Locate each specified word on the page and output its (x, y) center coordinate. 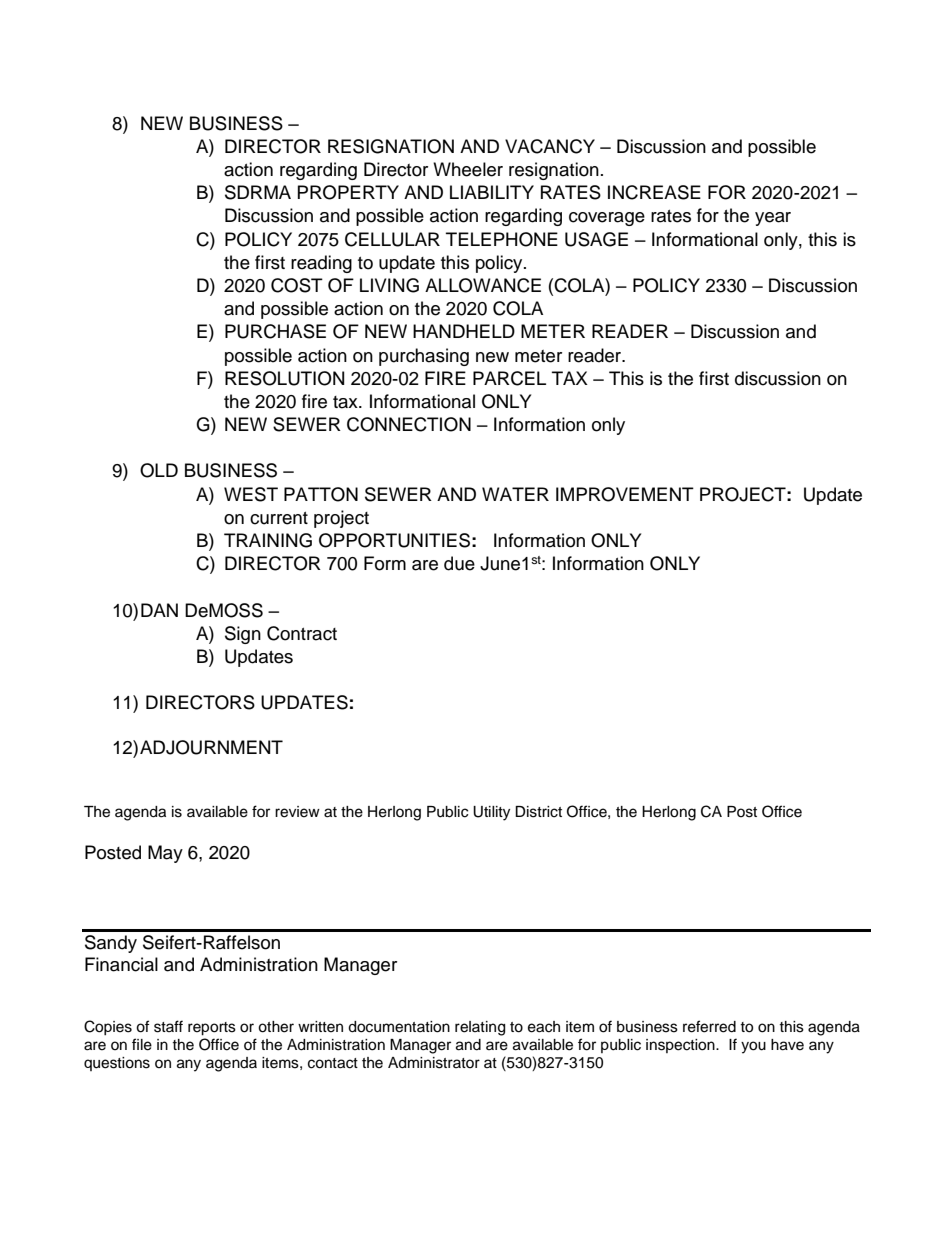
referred (709, 1026)
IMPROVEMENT (625, 494)
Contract (302, 633)
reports (212, 1029)
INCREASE (654, 192)
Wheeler (468, 169)
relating (480, 1028)
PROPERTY (348, 192)
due (459, 563)
